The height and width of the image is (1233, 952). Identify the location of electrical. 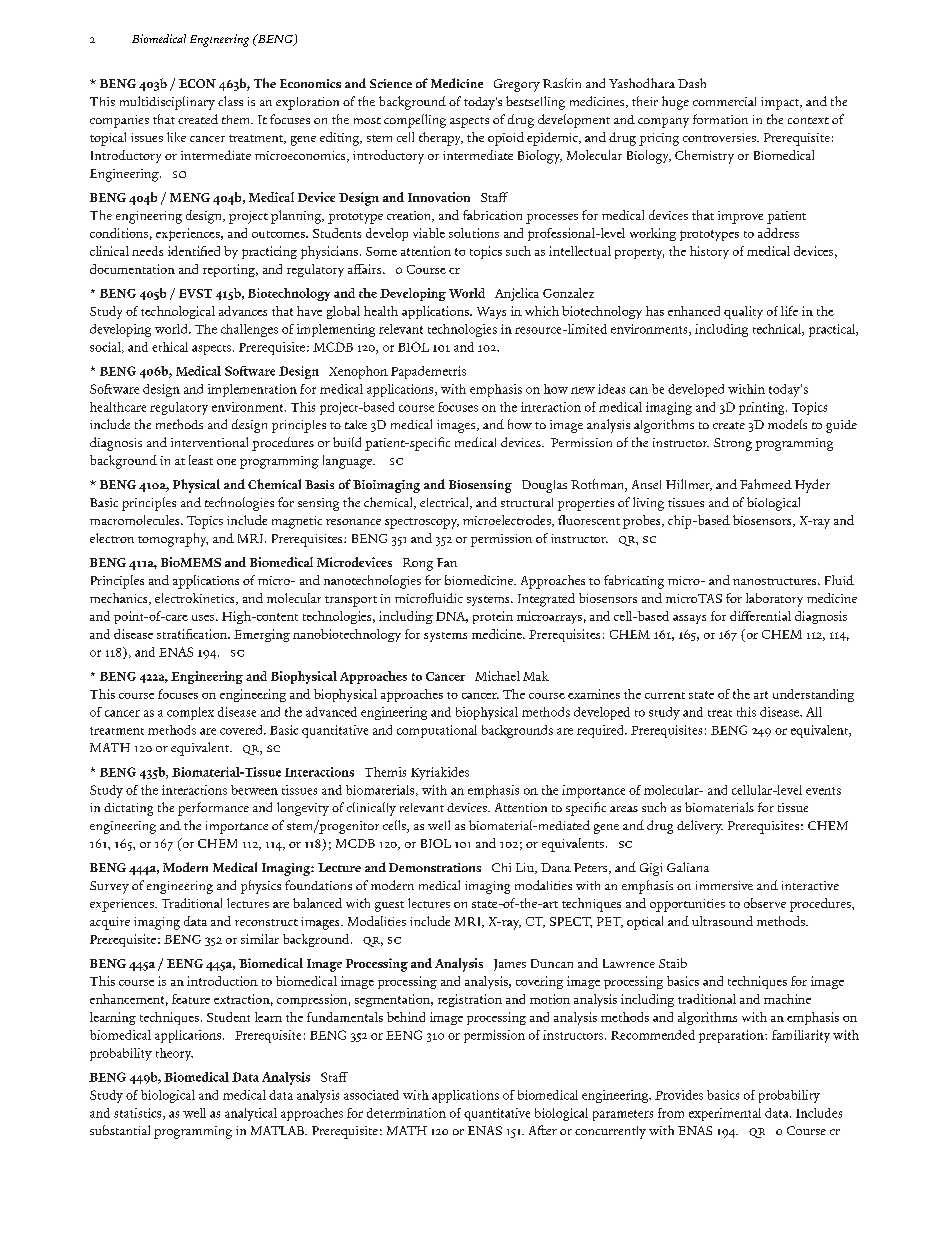
(445, 503).
